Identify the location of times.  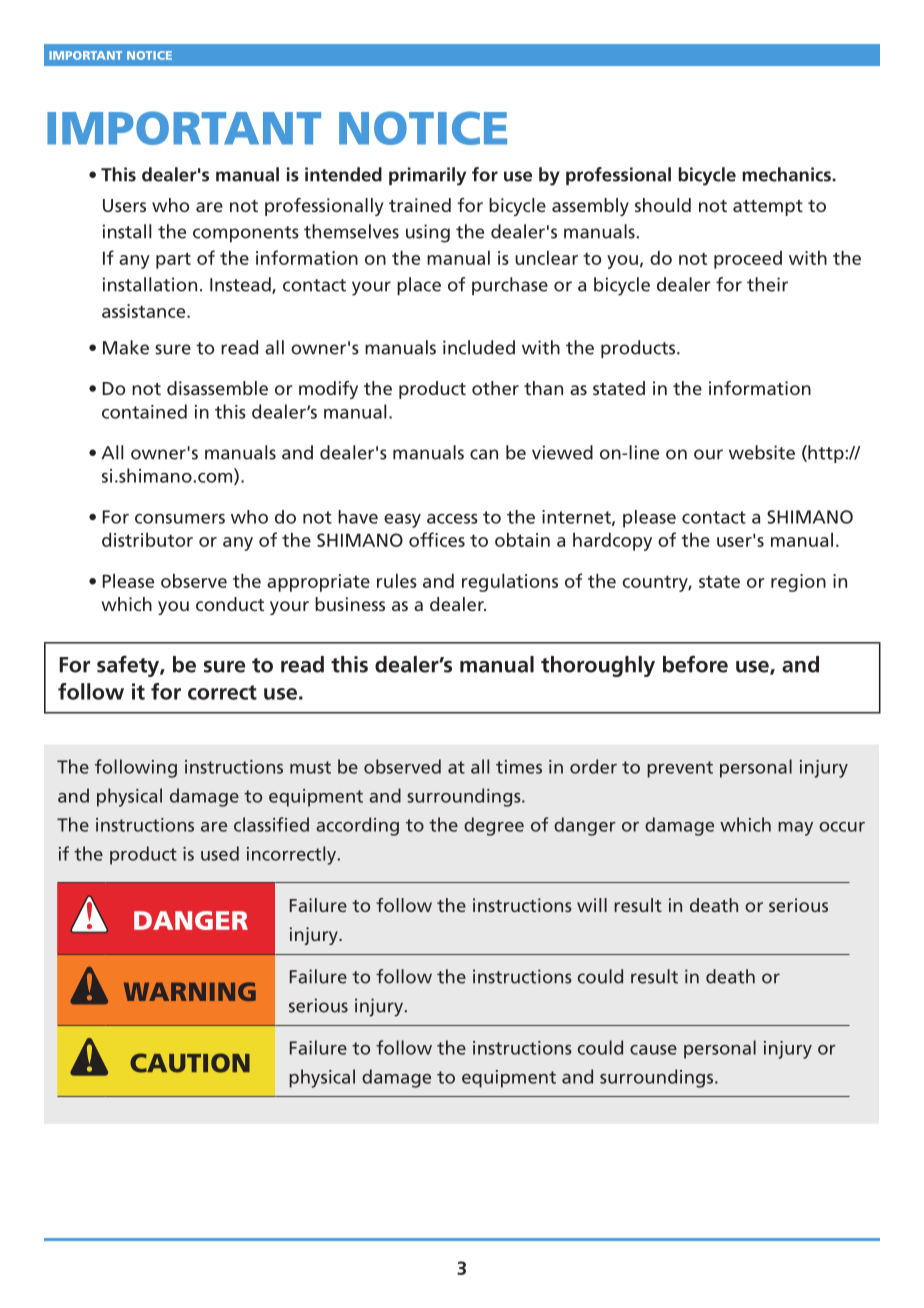
(519, 767).
